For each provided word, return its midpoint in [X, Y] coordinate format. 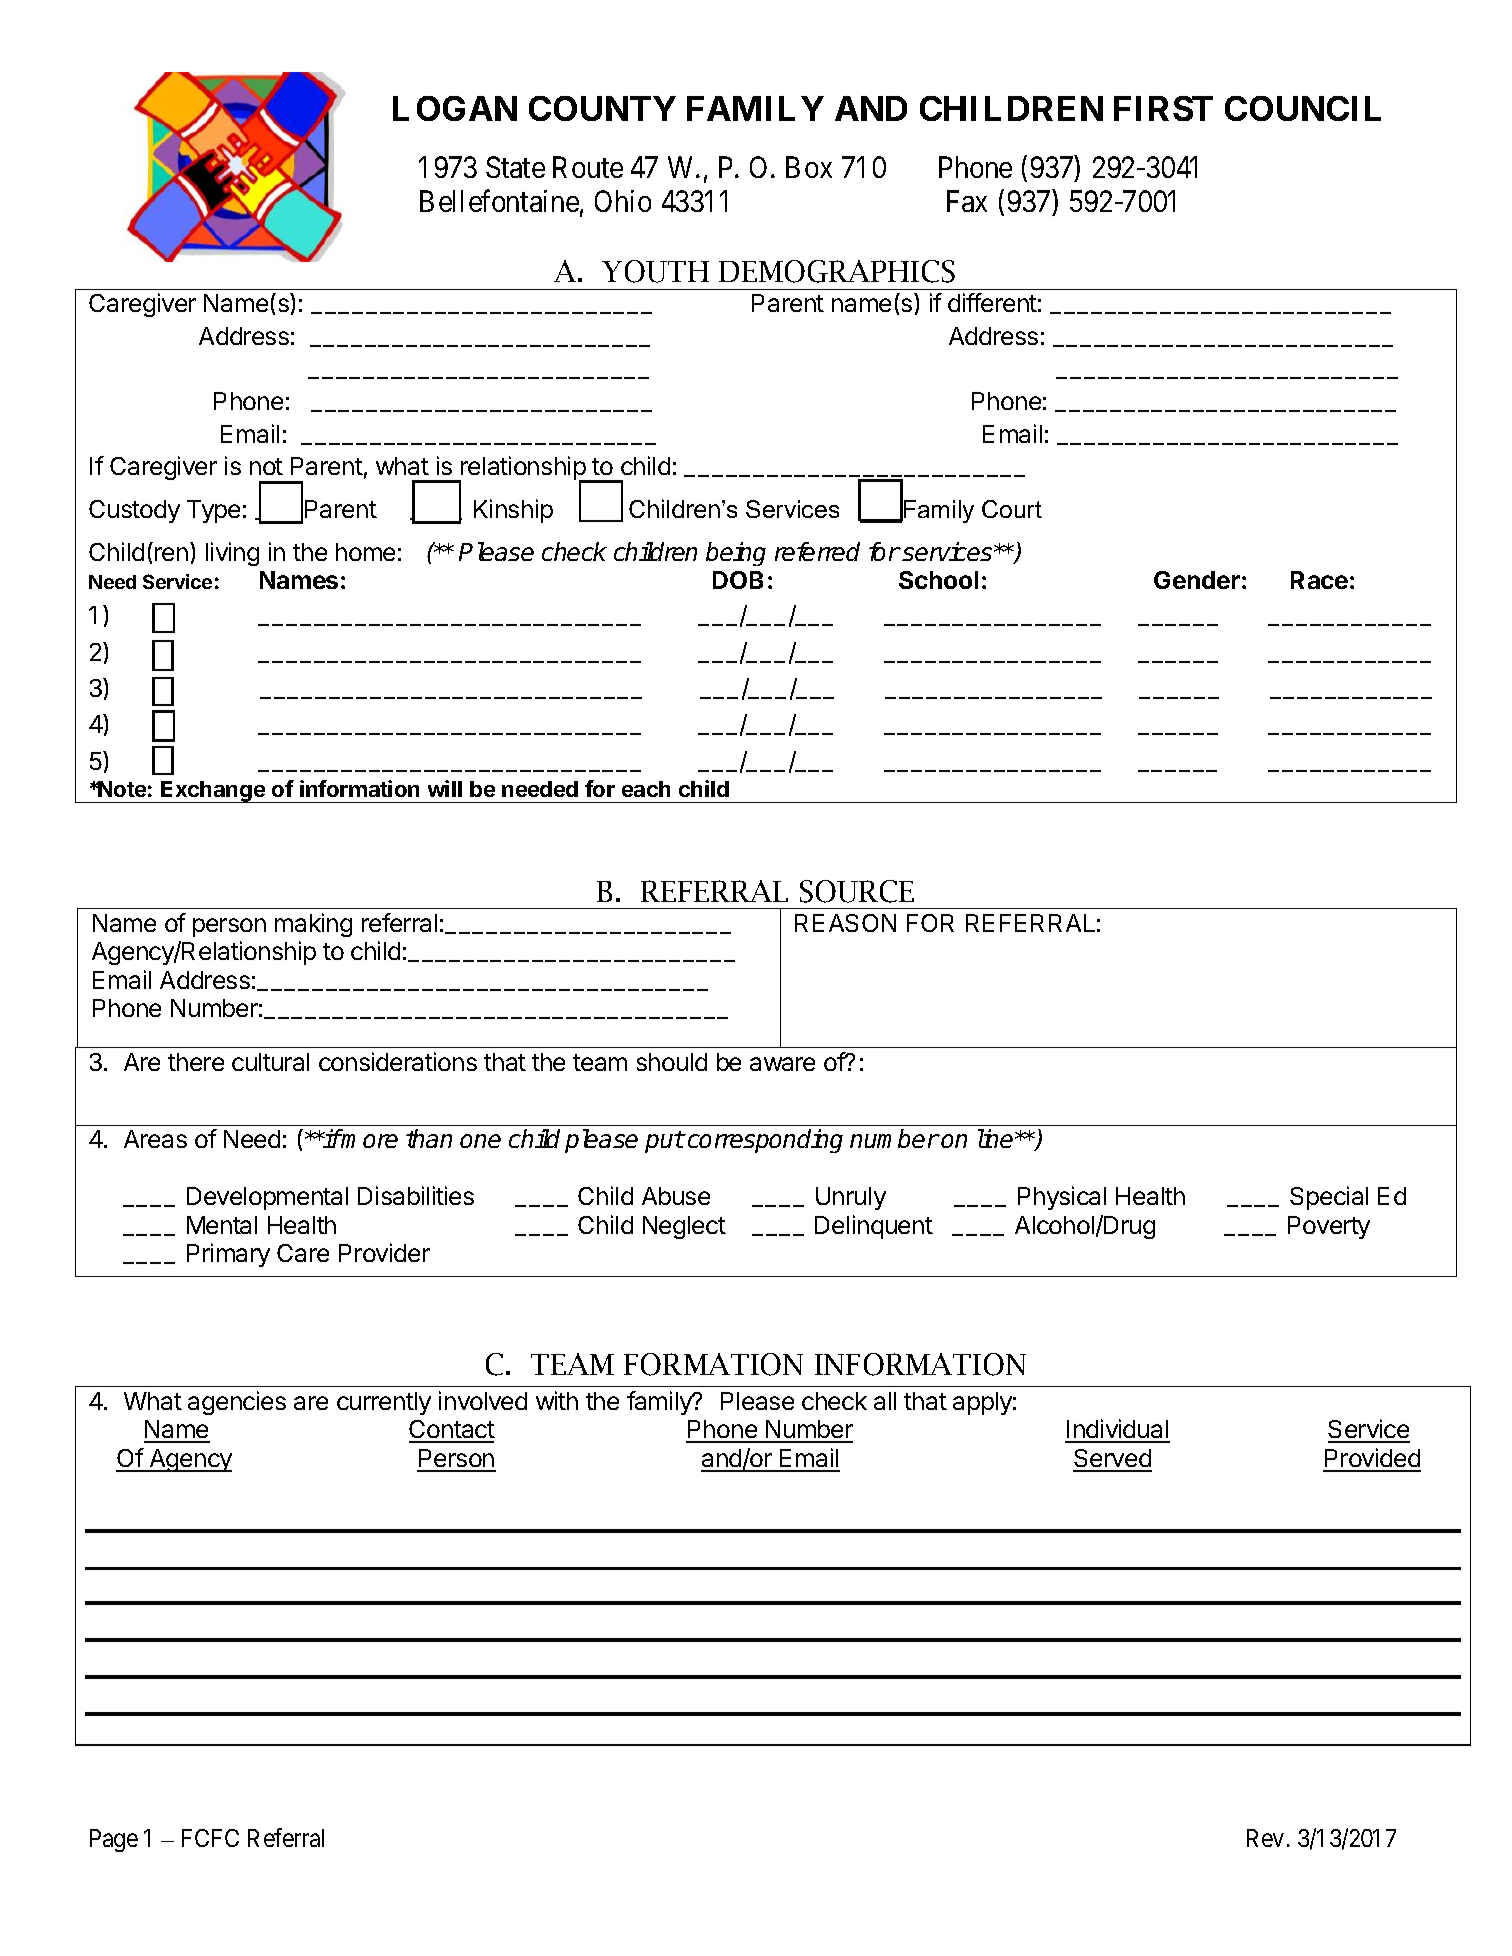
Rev [1265, 1838]
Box [809, 167]
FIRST [1163, 108]
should [672, 1062]
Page [114, 1840]
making [313, 925]
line [997, 1138]
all [885, 1401]
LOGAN [455, 108]
